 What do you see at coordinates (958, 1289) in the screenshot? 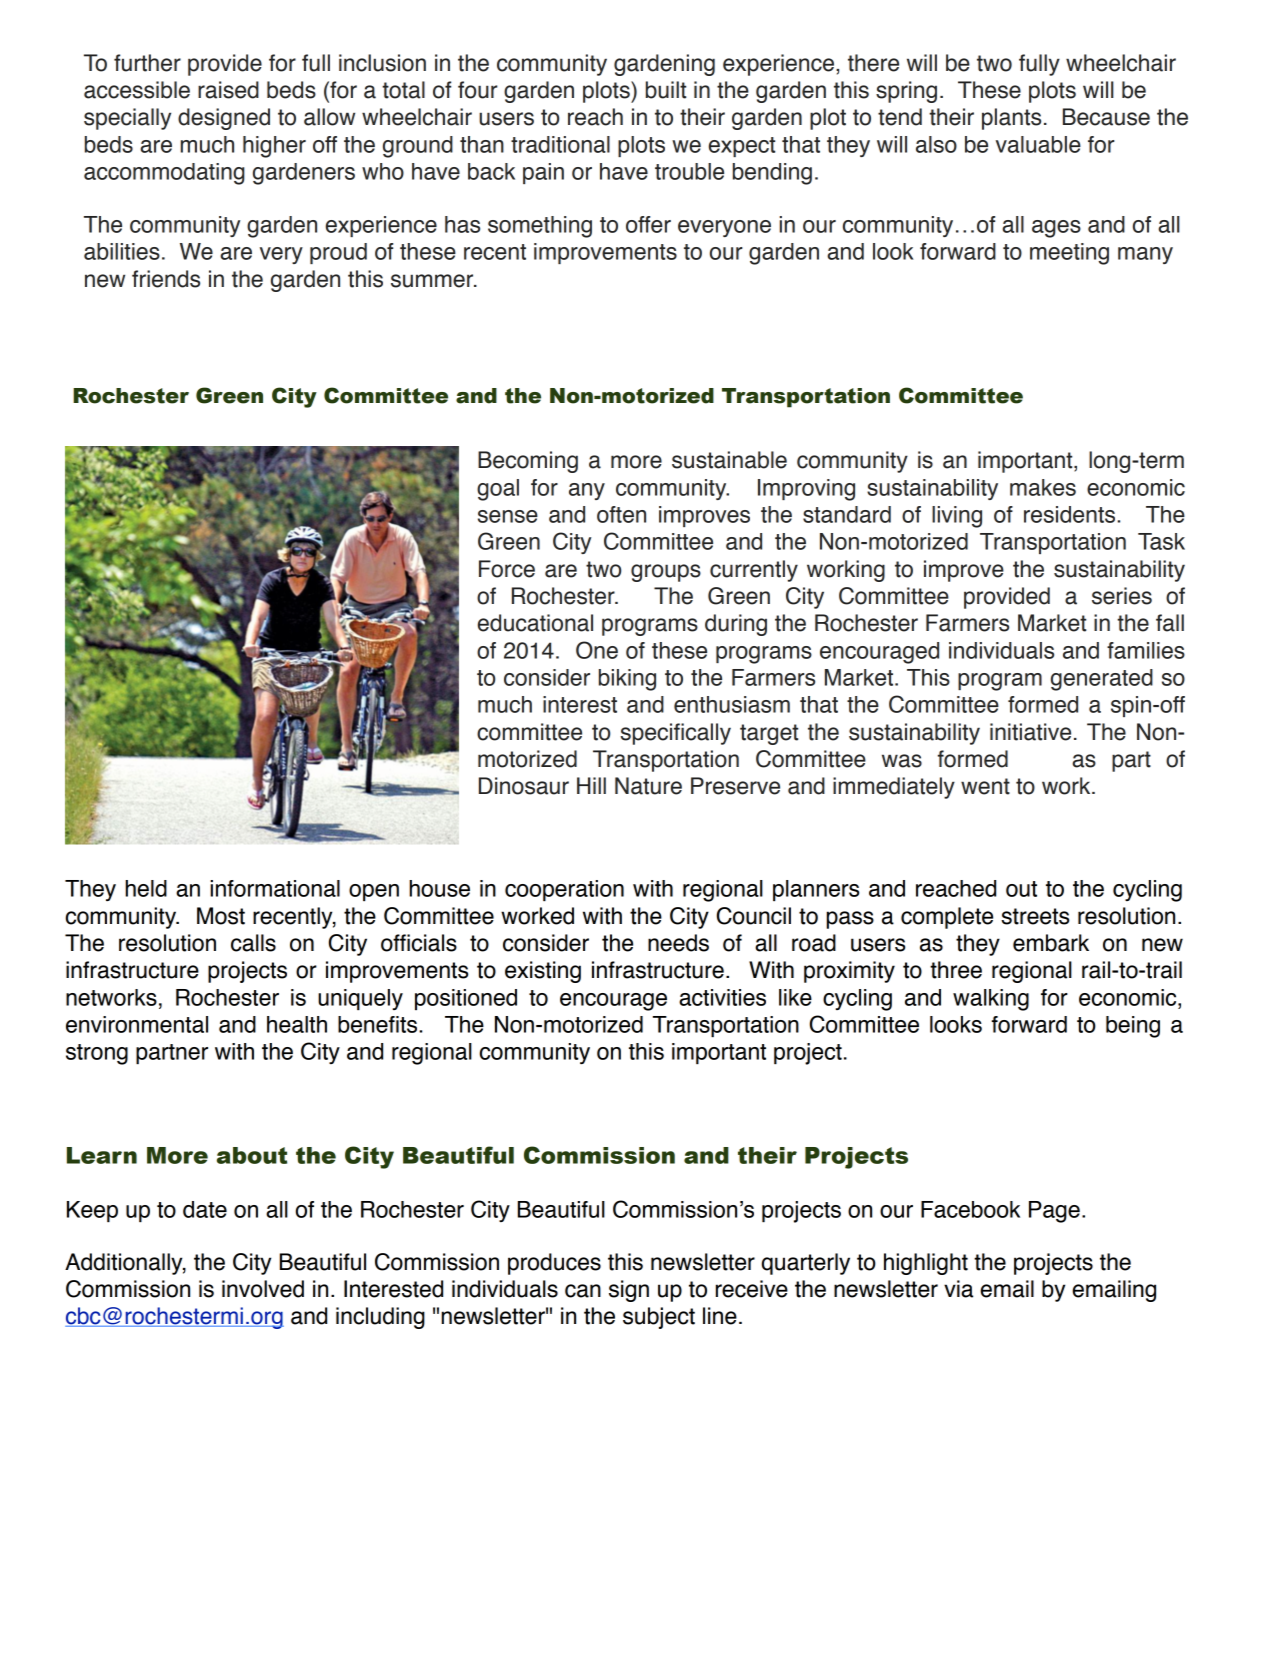
I see `via` at bounding box center [958, 1289].
